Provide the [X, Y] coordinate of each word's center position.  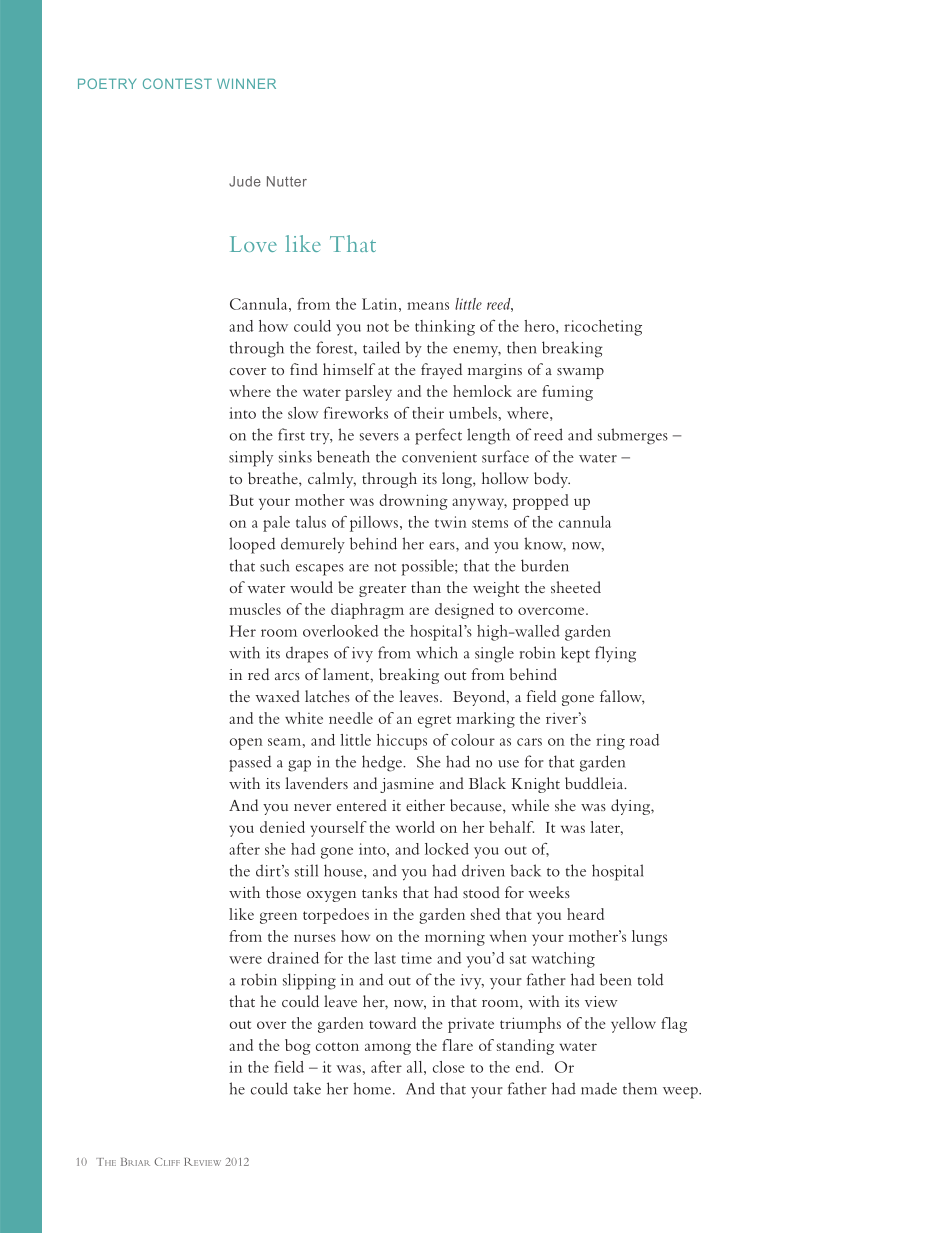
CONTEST [177, 83]
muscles [255, 609]
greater [382, 591]
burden [545, 565]
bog [298, 1047]
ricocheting [603, 328]
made [599, 1088]
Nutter [287, 181]
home [372, 1088]
